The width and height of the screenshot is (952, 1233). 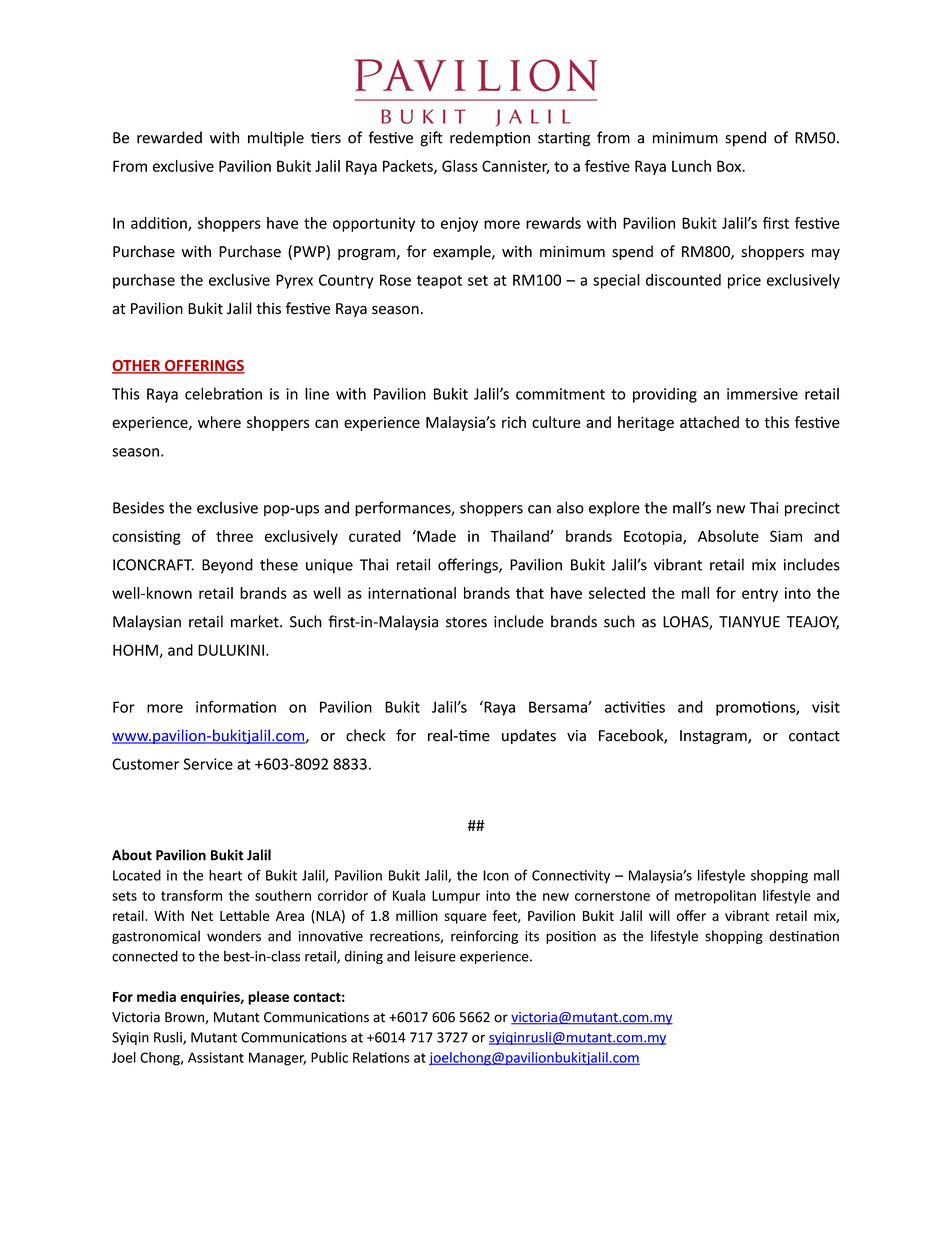 What do you see at coordinates (460, 166) in the screenshot?
I see `Glass` at bounding box center [460, 166].
